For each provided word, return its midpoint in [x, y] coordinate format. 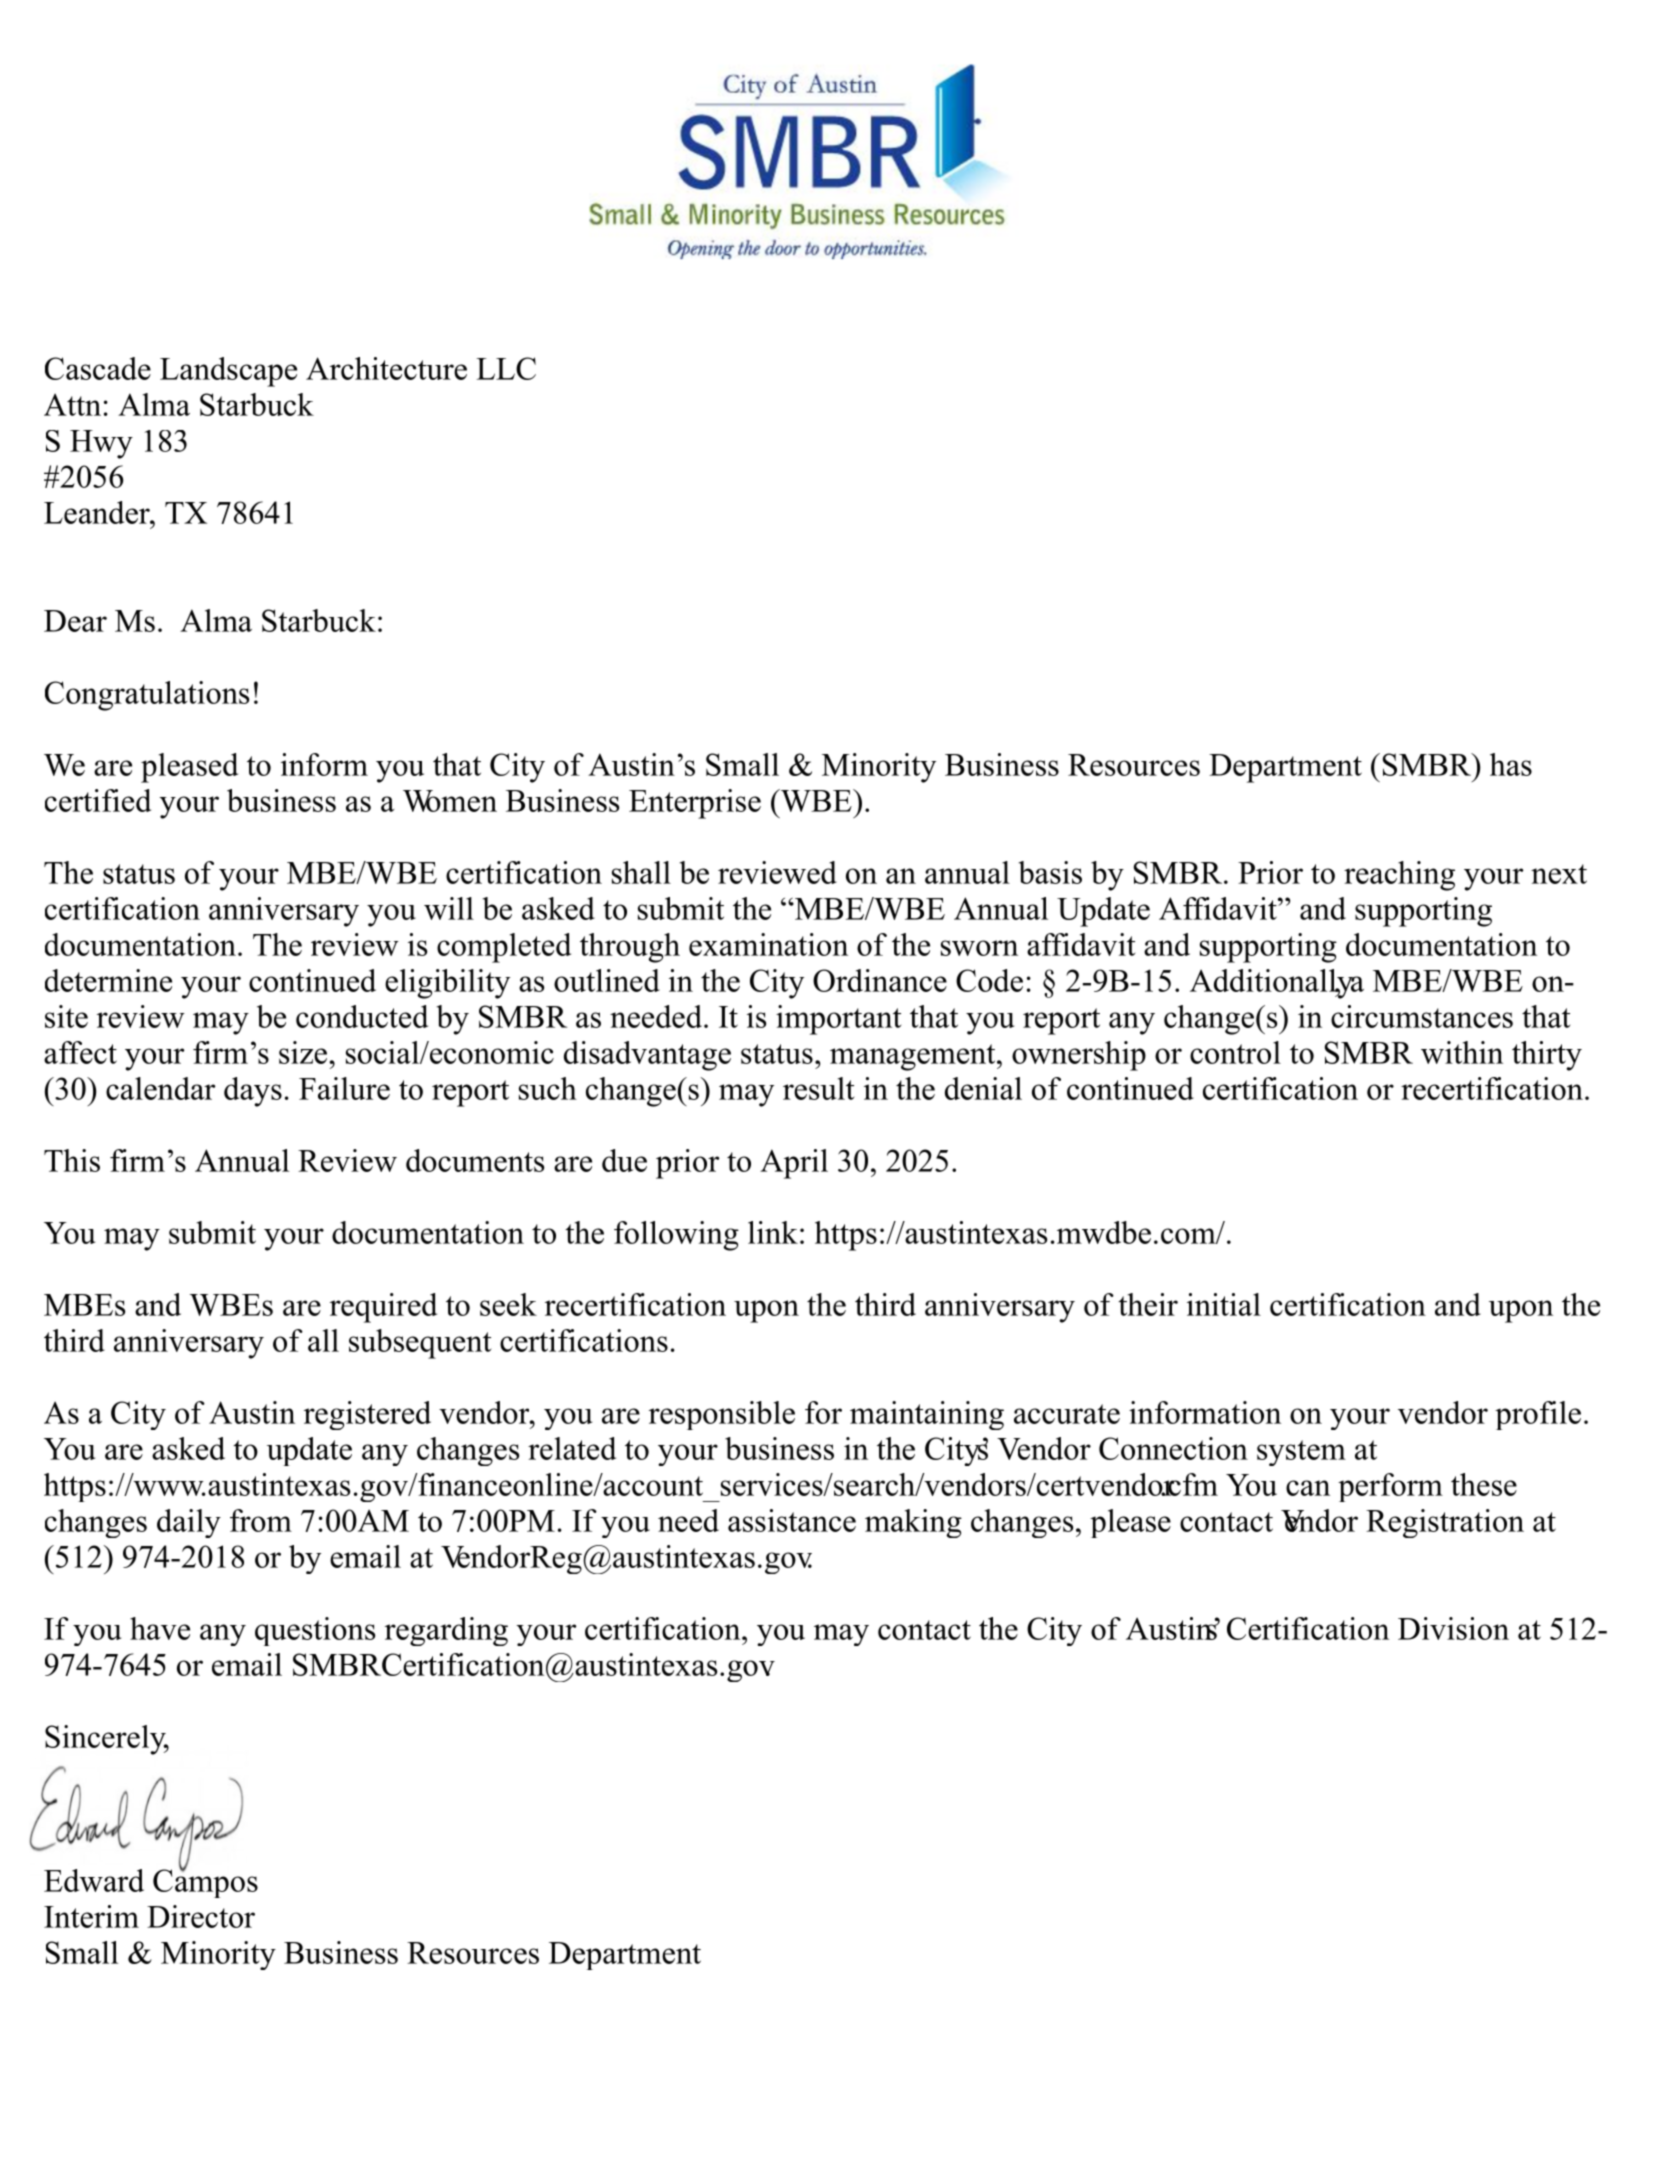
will [449, 908]
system [1301, 1453]
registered [367, 1415]
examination [768, 944]
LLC [506, 368]
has [1511, 764]
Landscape [228, 372]
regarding [446, 1631]
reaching [1399, 876]
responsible [722, 1415]
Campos [205, 1882]
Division [1453, 1628]
